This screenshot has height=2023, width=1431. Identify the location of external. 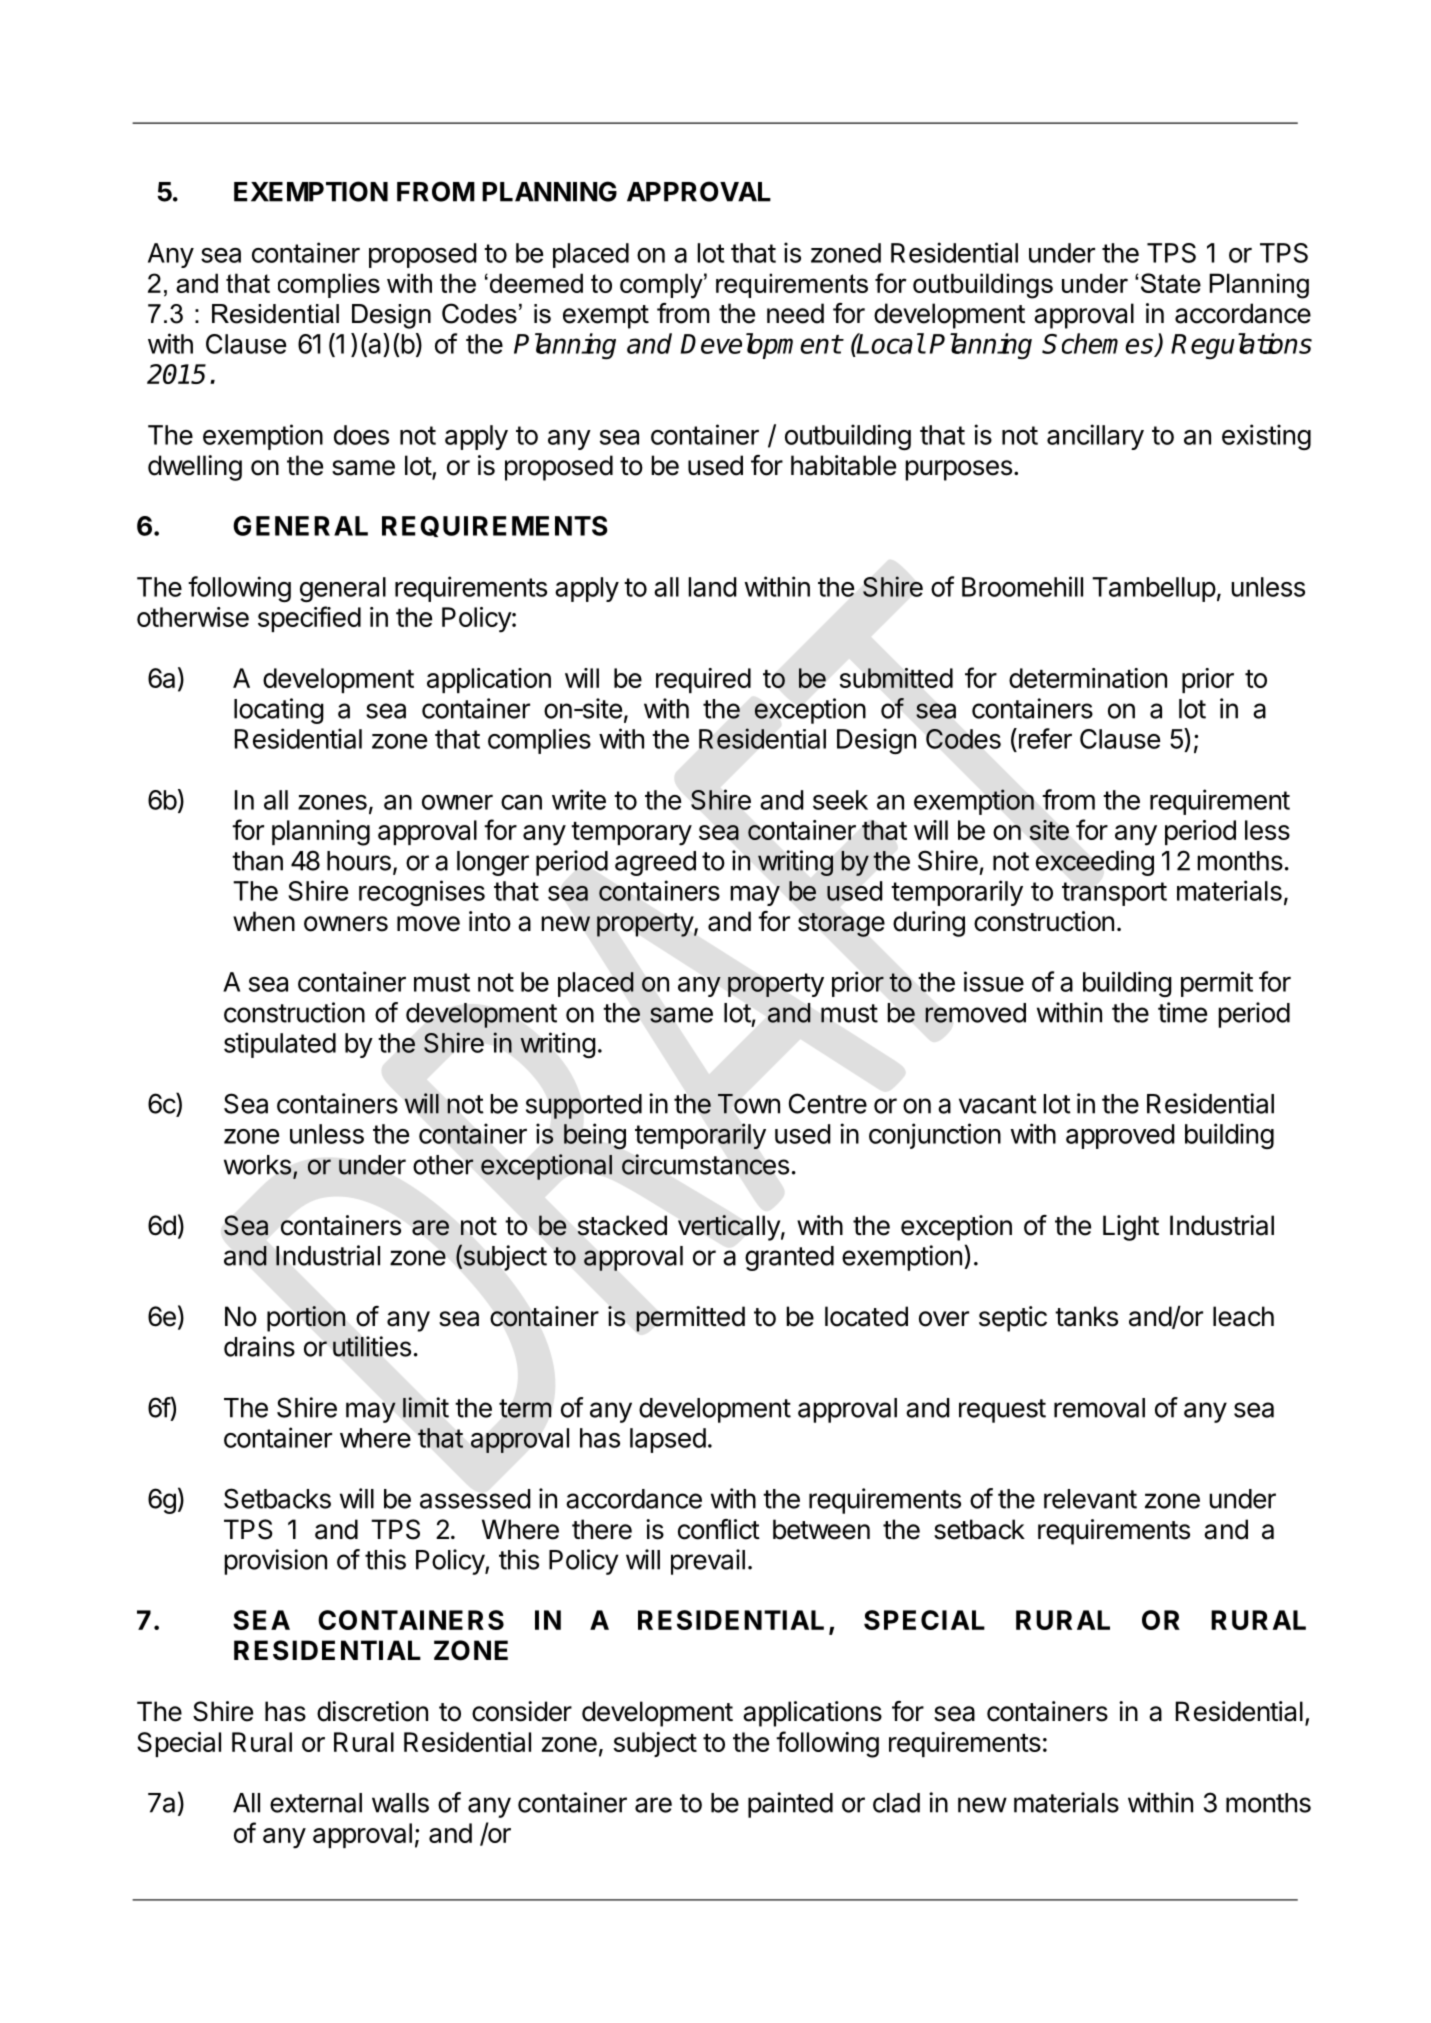
(316, 1803).
